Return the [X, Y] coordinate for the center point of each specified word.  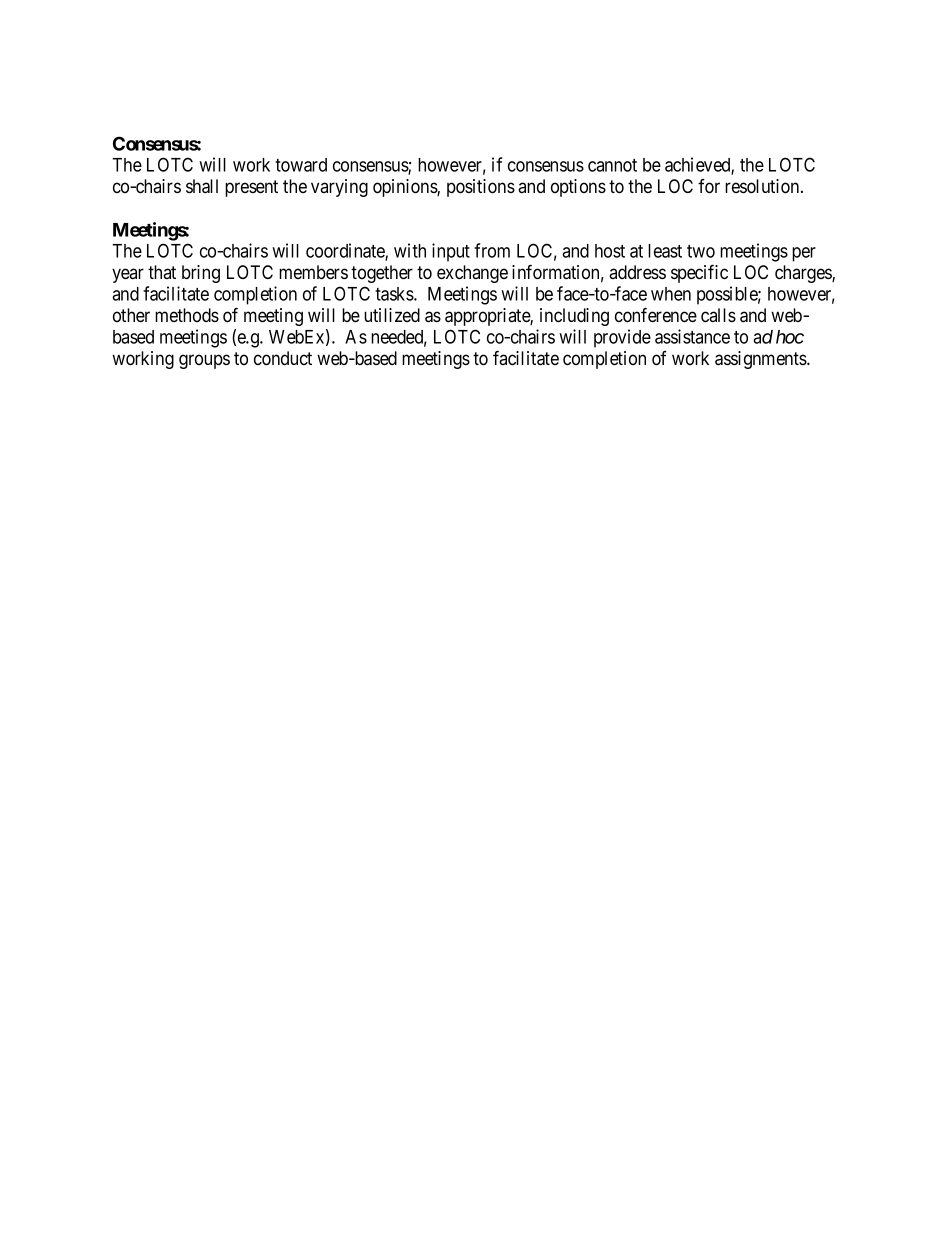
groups [204, 361]
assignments [761, 360]
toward [301, 165]
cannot [612, 165]
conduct [283, 358]
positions [481, 188]
